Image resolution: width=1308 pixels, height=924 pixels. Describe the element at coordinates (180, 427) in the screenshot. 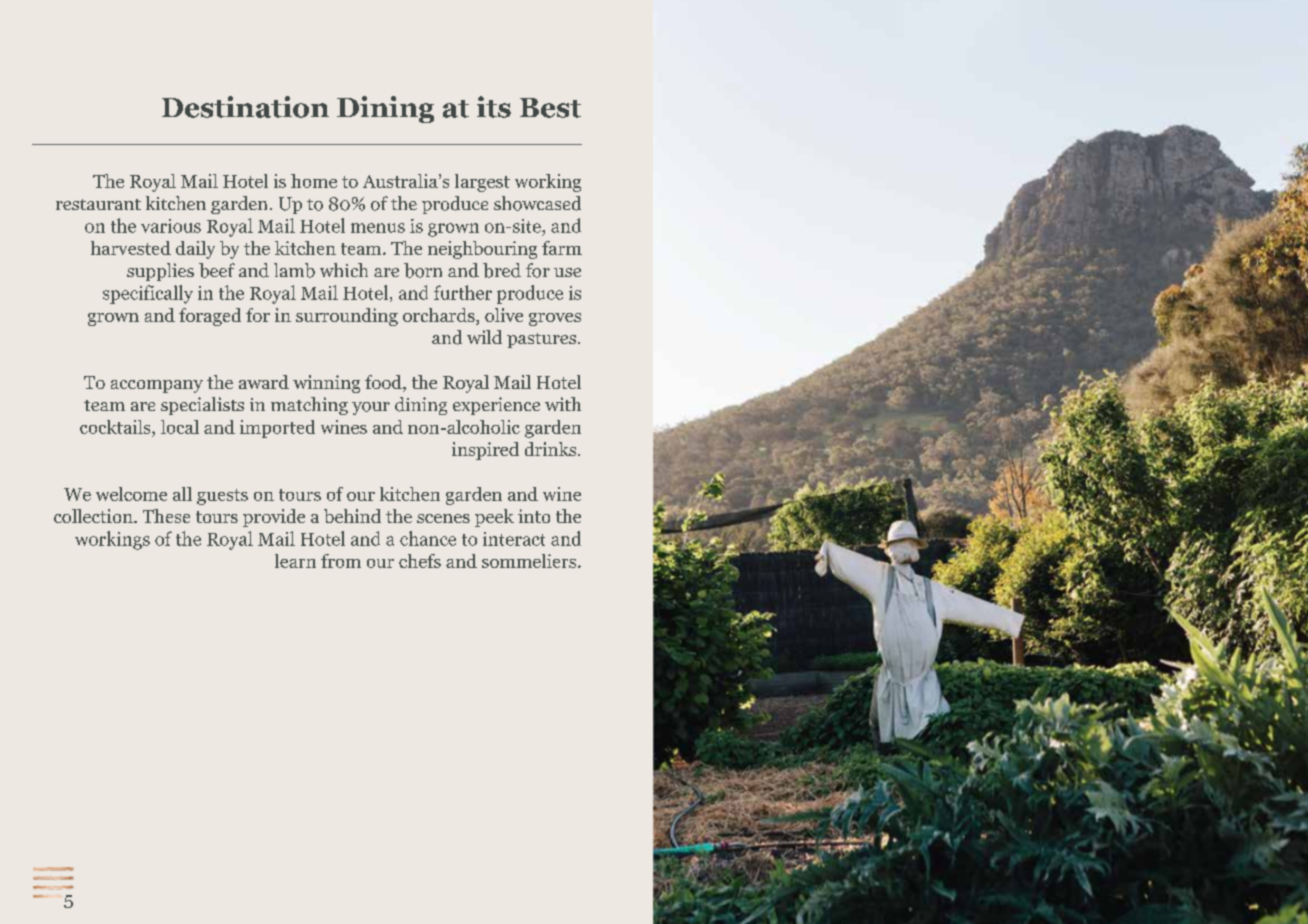

I see `local` at that location.
